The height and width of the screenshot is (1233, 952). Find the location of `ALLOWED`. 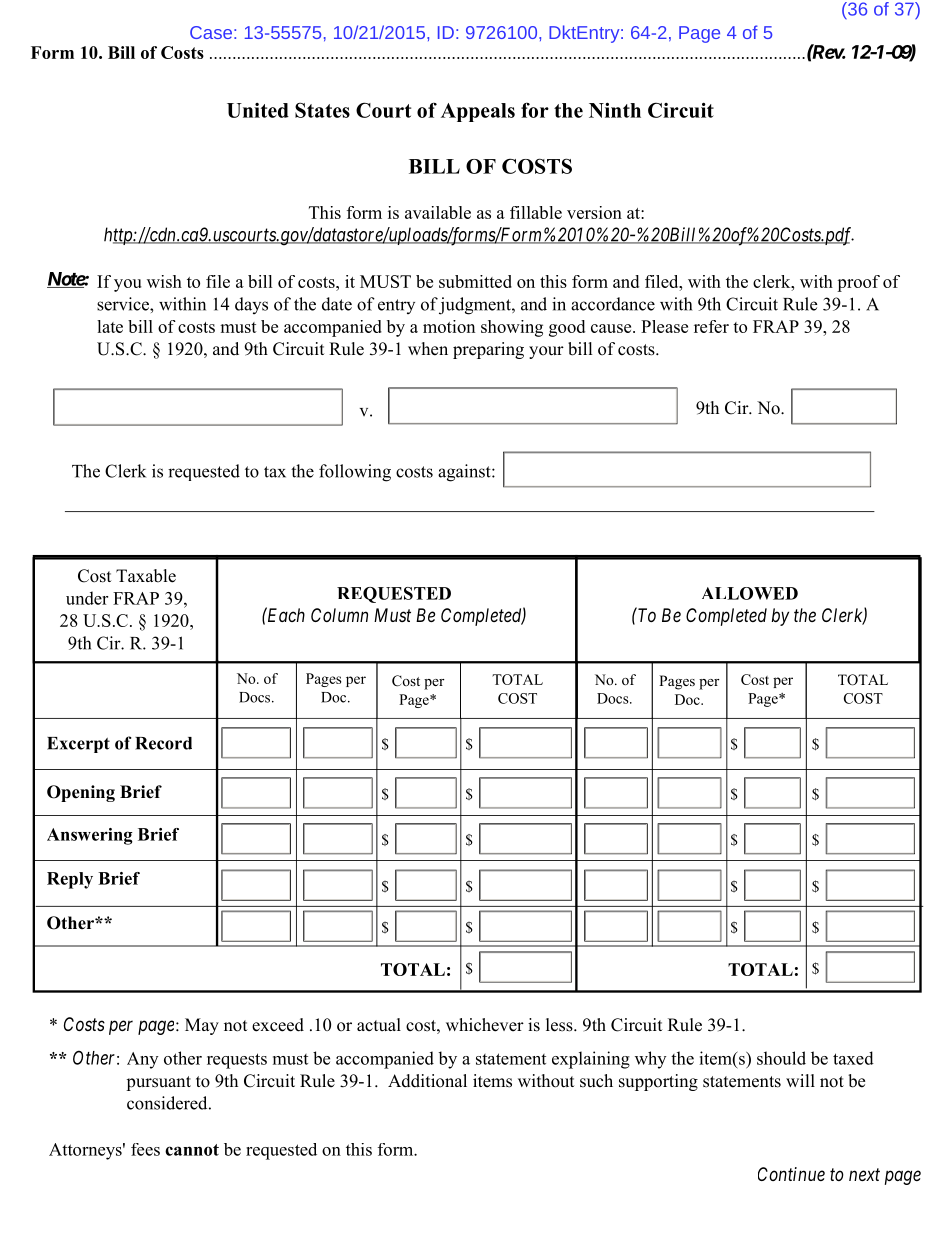

ALLOWED is located at coordinates (750, 593).
